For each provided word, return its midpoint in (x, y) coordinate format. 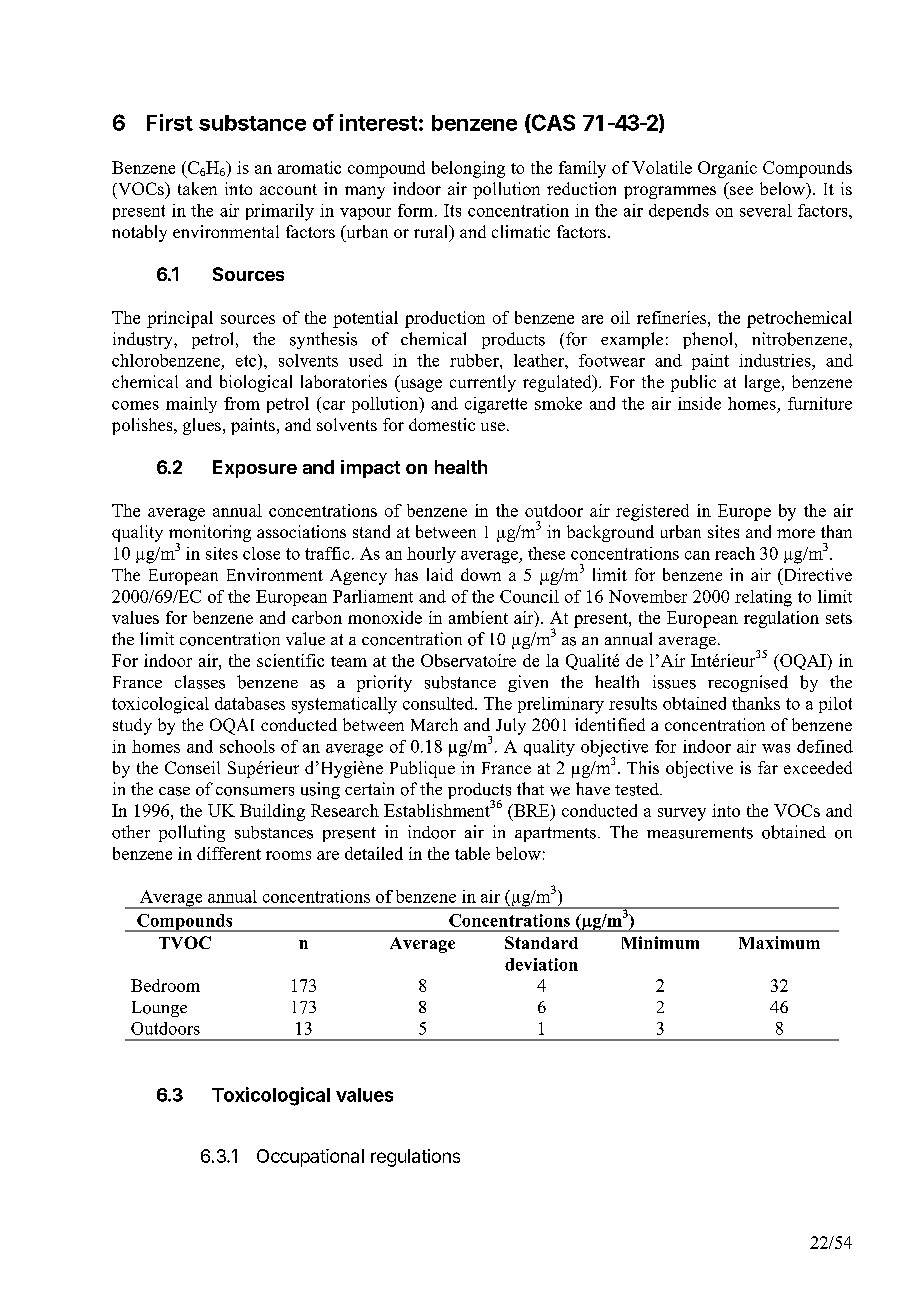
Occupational (310, 1158)
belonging (468, 169)
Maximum (779, 942)
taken (197, 188)
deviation (541, 964)
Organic (727, 169)
